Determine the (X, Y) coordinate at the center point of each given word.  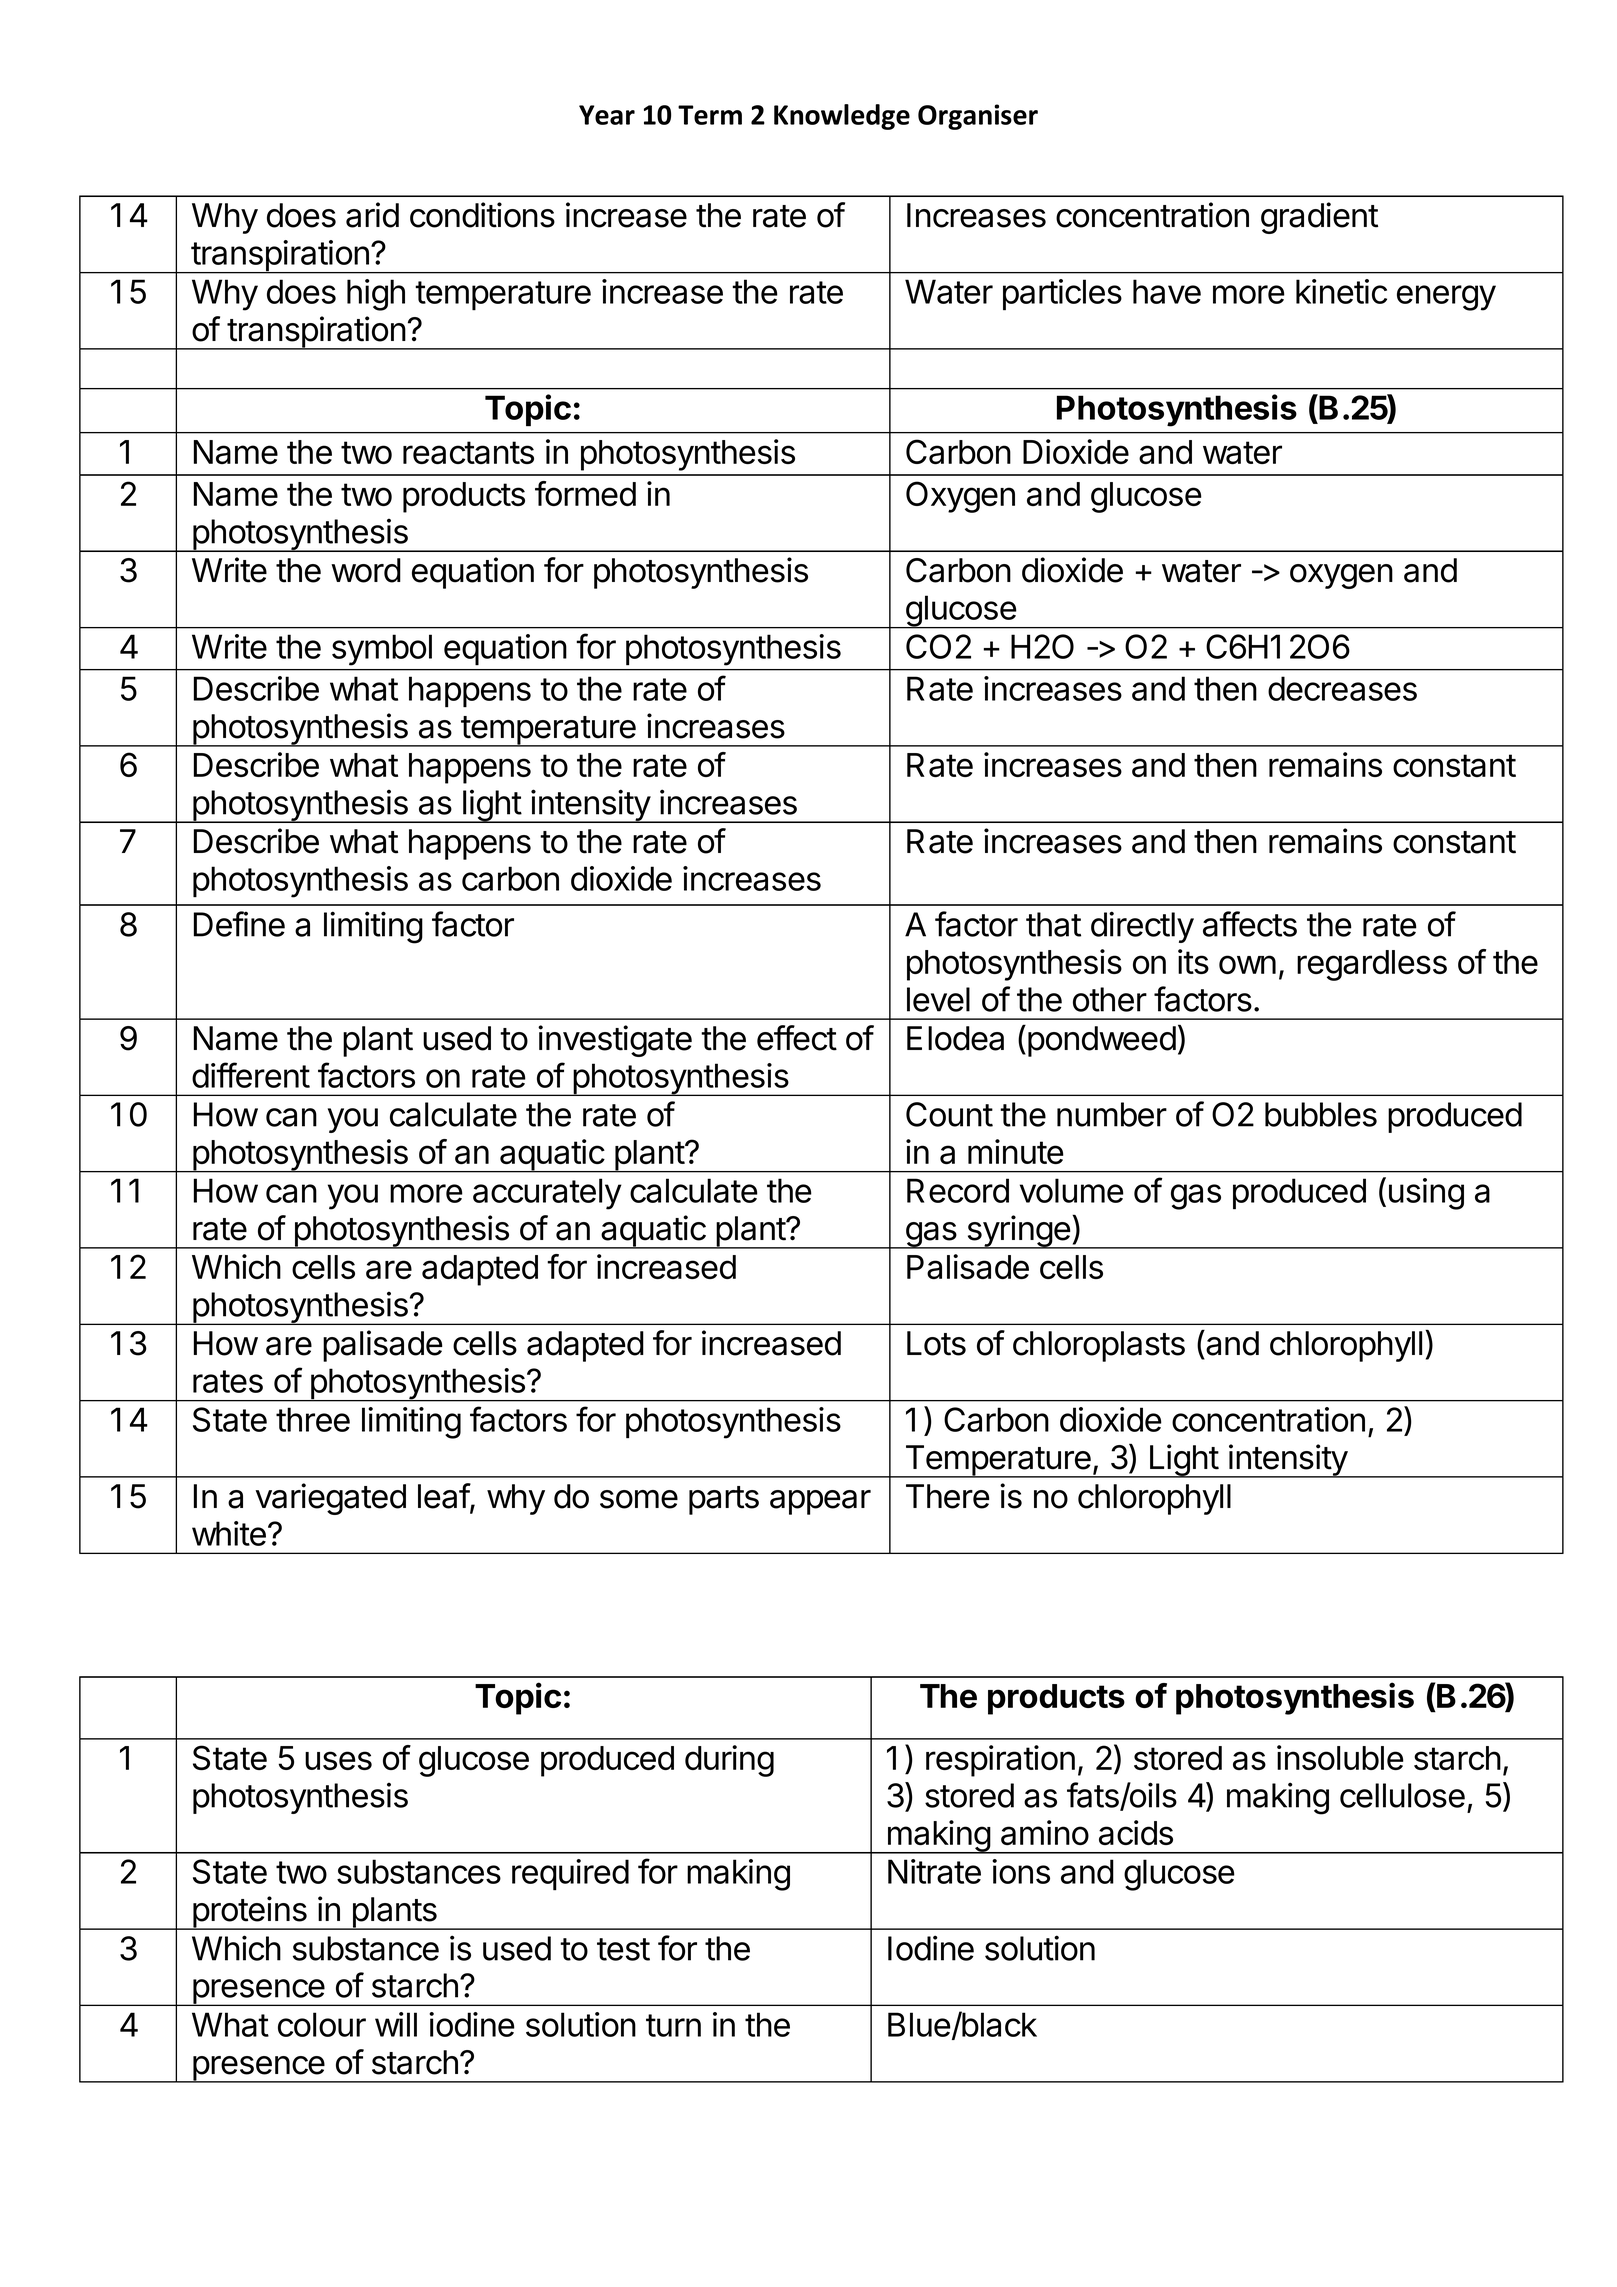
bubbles (1321, 1114)
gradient (1319, 218)
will (396, 2024)
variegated (330, 1499)
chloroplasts (1099, 1346)
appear (820, 1502)
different (251, 1075)
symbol (382, 650)
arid (372, 215)
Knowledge (842, 117)
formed (585, 493)
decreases (1342, 688)
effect (797, 1038)
